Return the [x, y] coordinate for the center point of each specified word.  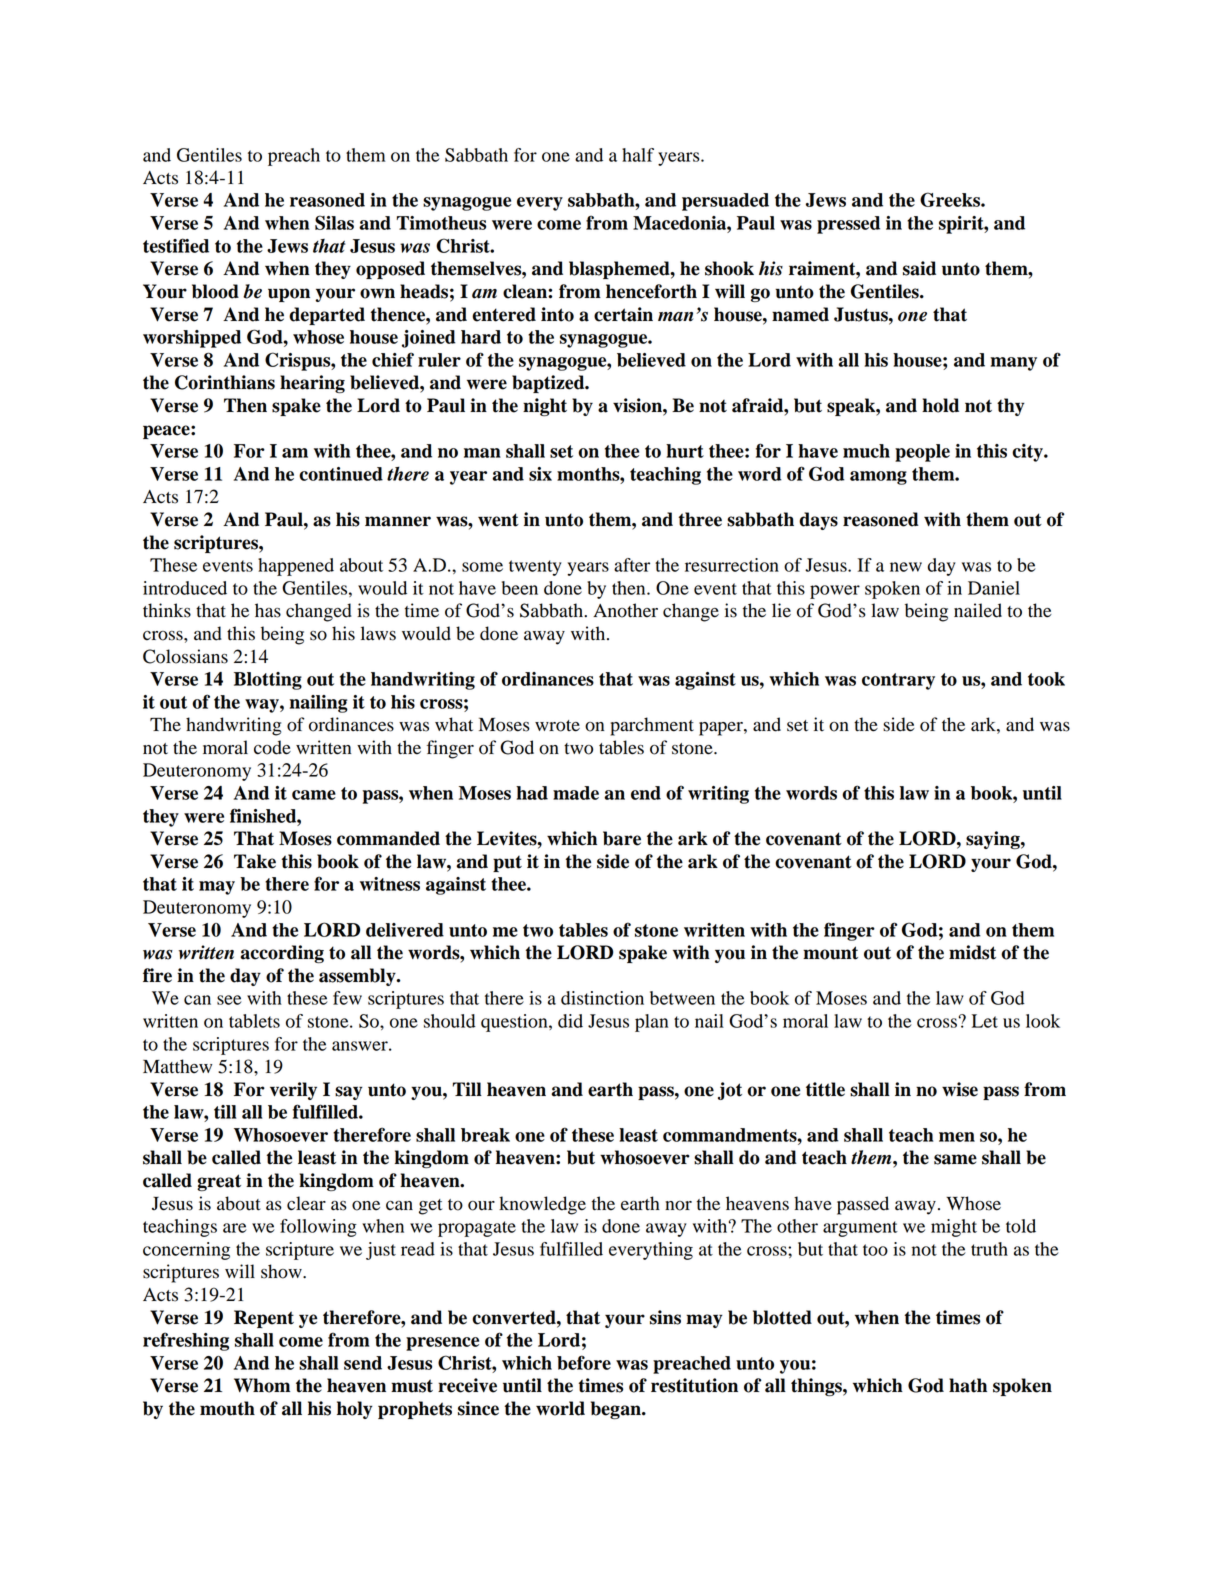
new [906, 567]
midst [972, 952]
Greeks [951, 199]
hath [968, 1385]
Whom [262, 1385]
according [282, 954]
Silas [334, 222]
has [268, 610]
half [638, 155]
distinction [602, 998]
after [632, 565]
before [584, 1362]
